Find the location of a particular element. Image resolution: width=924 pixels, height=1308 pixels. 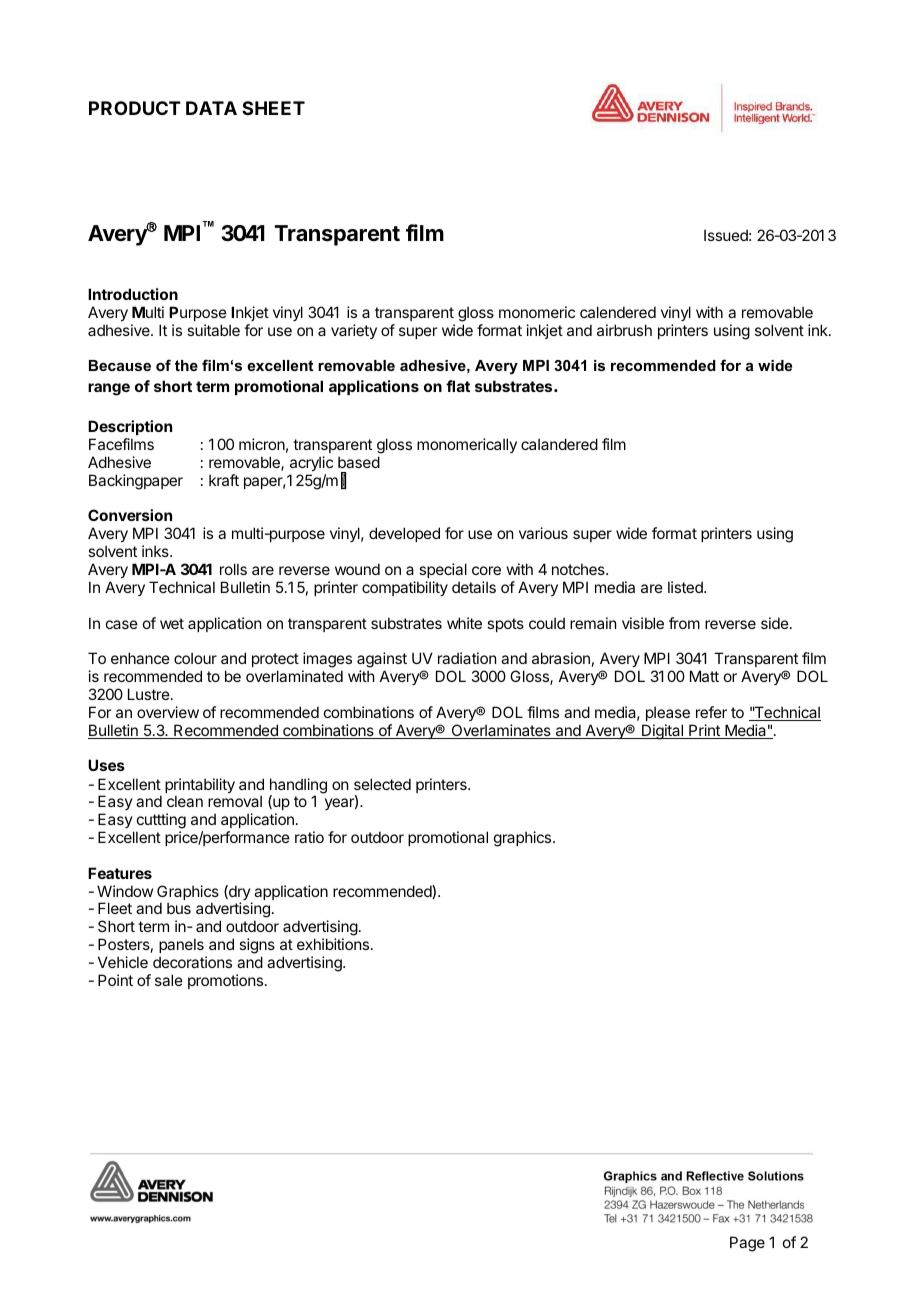

DATA is located at coordinates (211, 108).
